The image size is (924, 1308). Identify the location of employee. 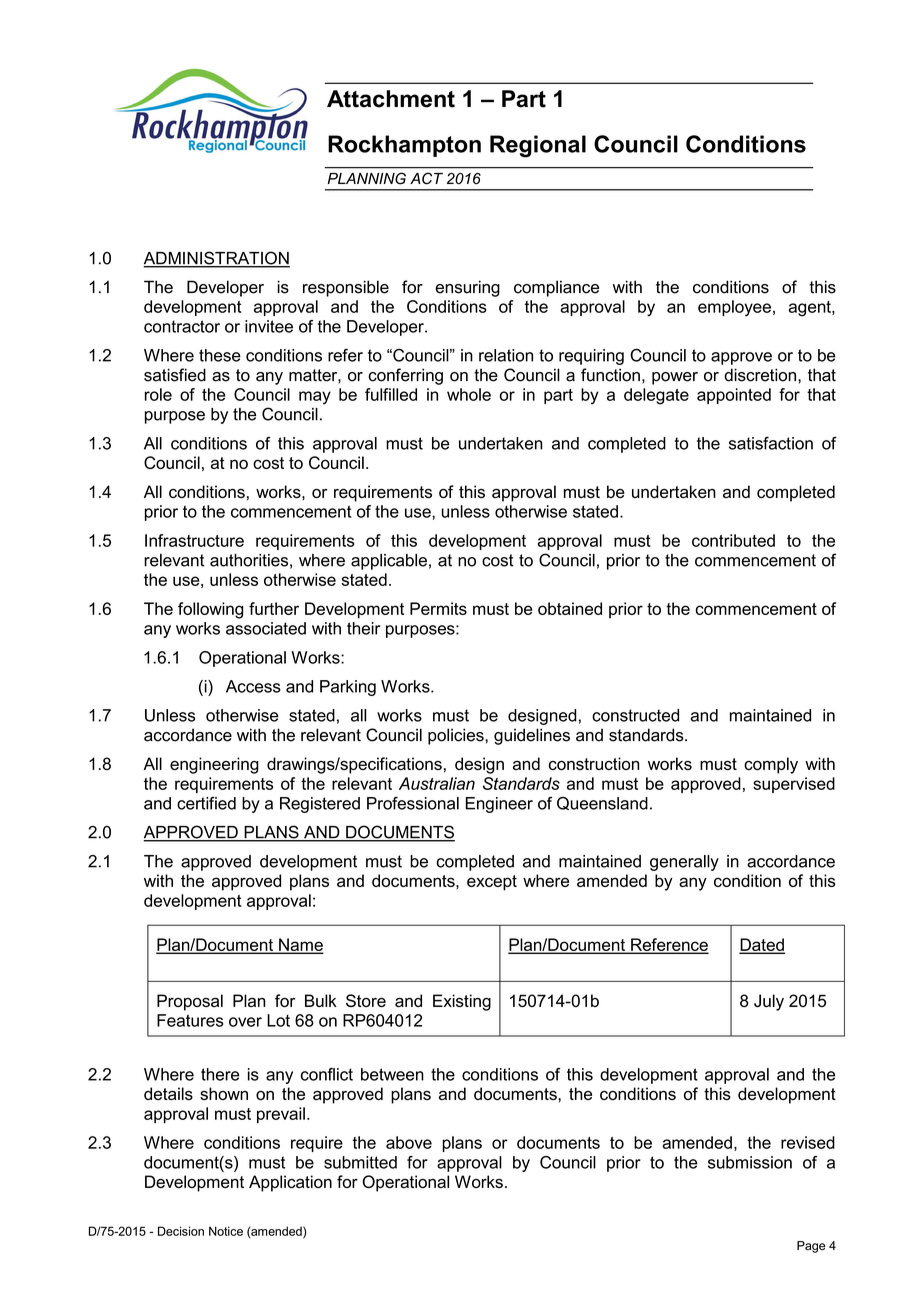
(734, 308).
